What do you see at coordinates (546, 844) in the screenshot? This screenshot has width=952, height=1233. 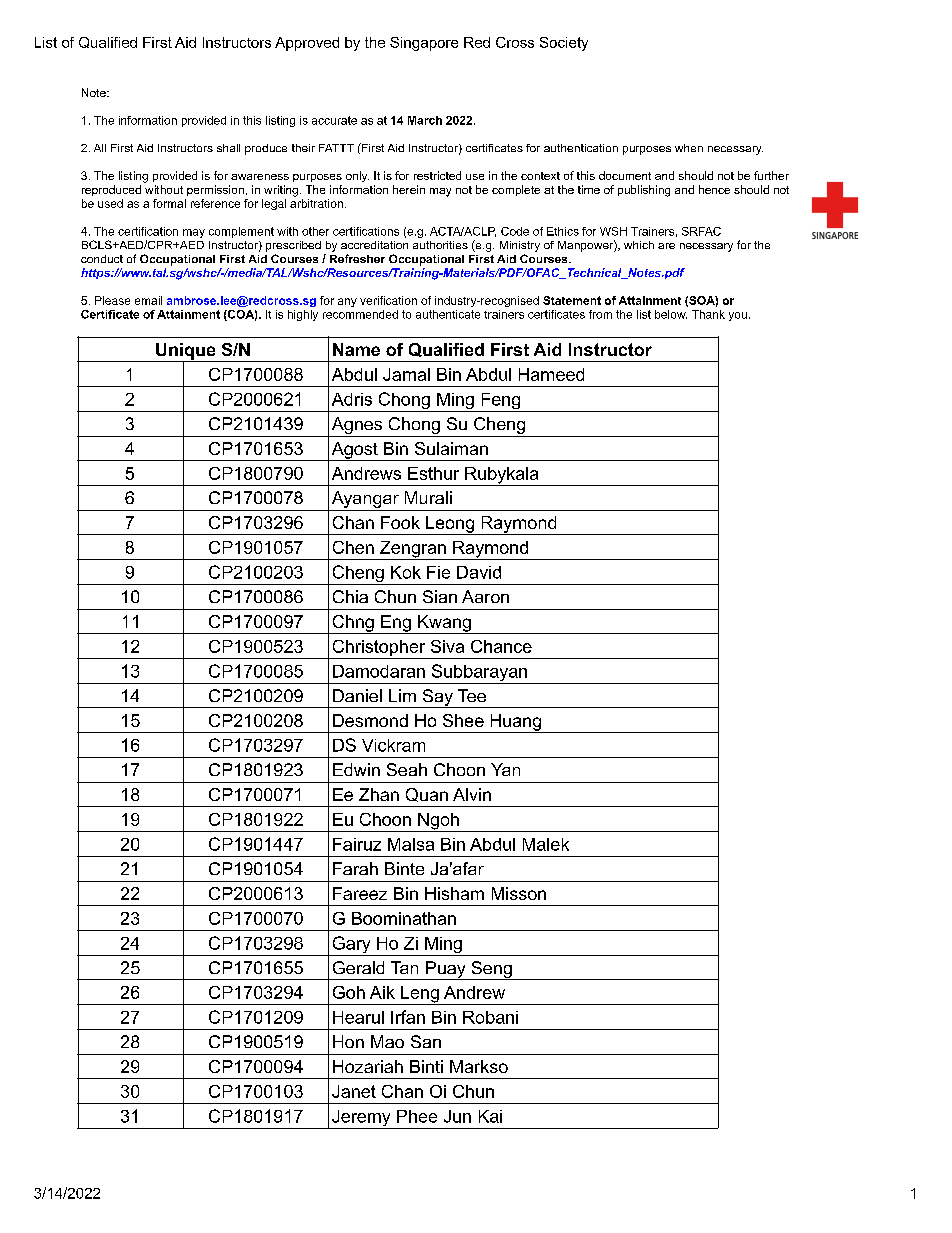 I see `Malek` at bounding box center [546, 844].
